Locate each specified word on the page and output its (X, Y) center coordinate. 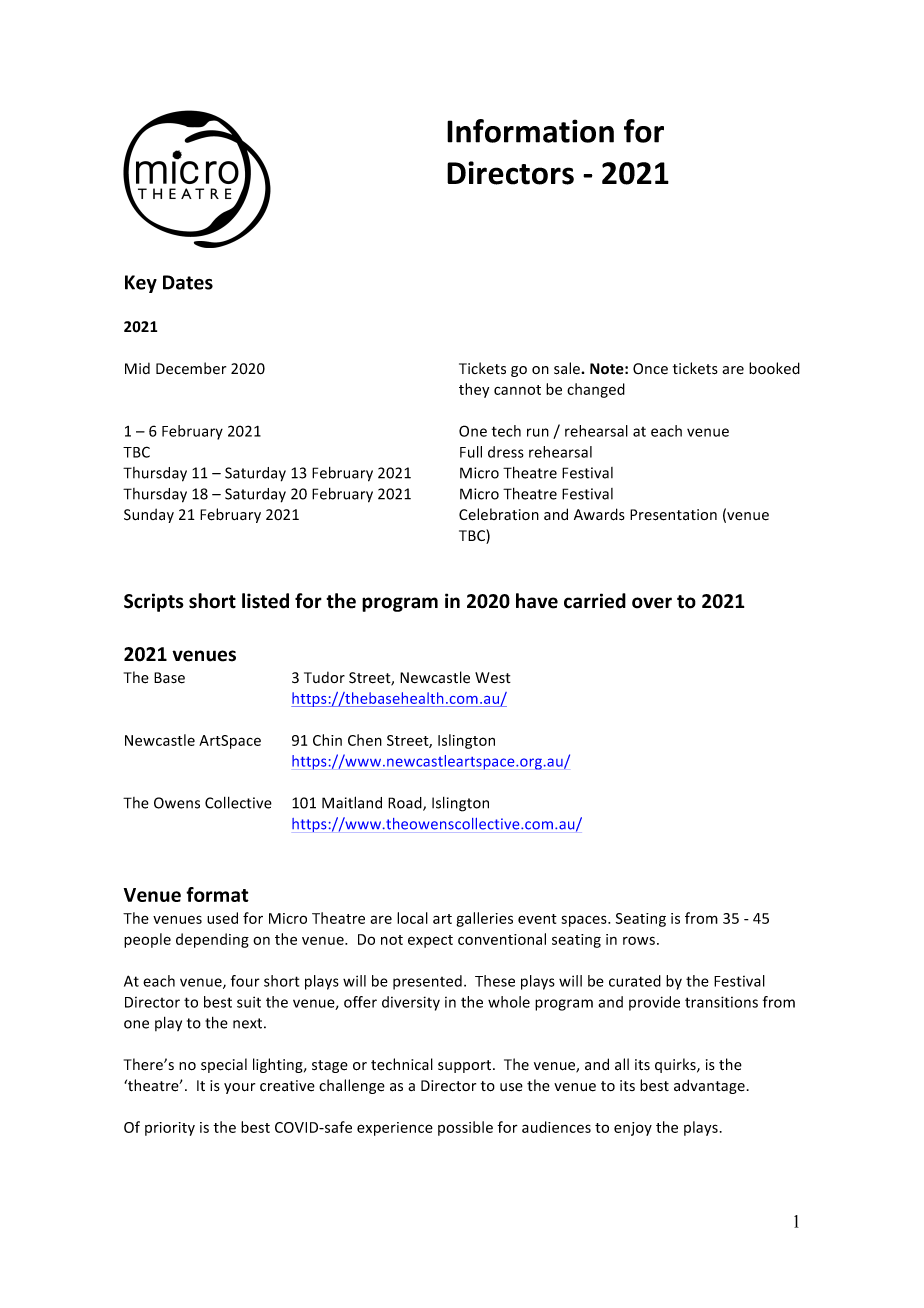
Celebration (499, 514)
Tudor (324, 677)
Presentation (673, 515)
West (493, 678)
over (652, 603)
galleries (484, 919)
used (222, 918)
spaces (585, 921)
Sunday (149, 515)
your (239, 1088)
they (474, 390)
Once (650, 369)
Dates (188, 282)
